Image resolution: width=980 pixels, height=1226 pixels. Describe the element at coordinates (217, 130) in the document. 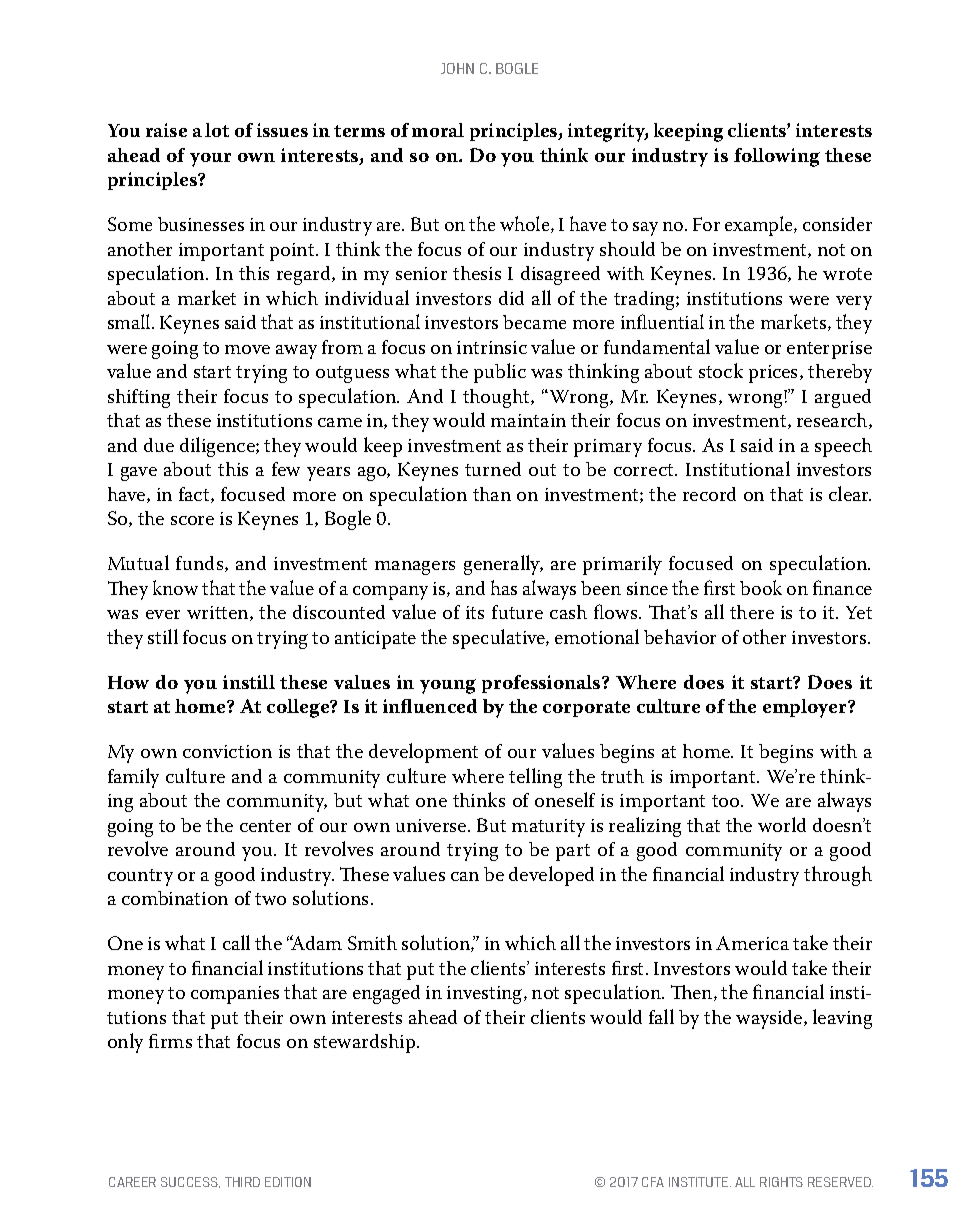

I see `lot` at that location.
